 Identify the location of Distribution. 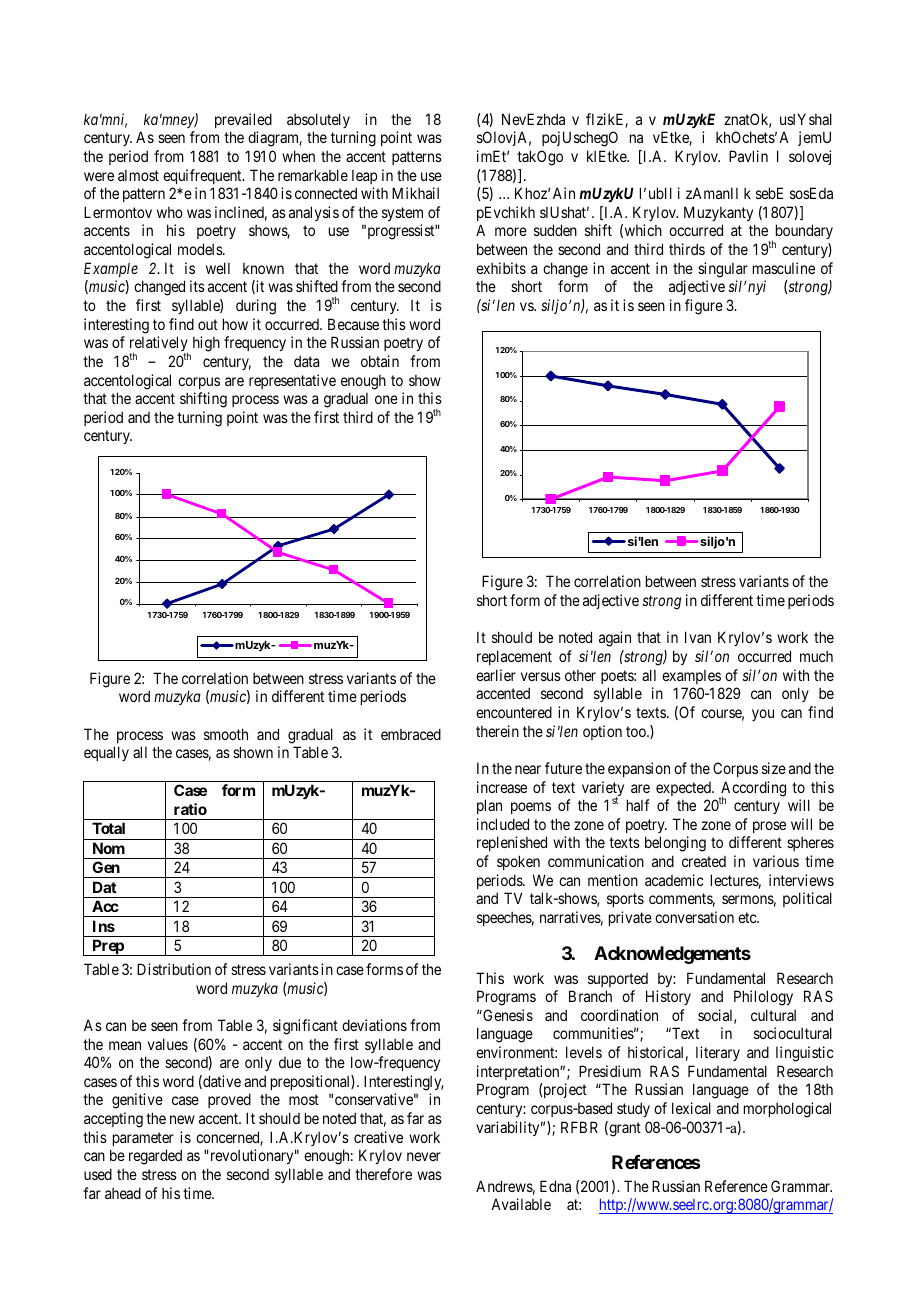
(174, 969).
